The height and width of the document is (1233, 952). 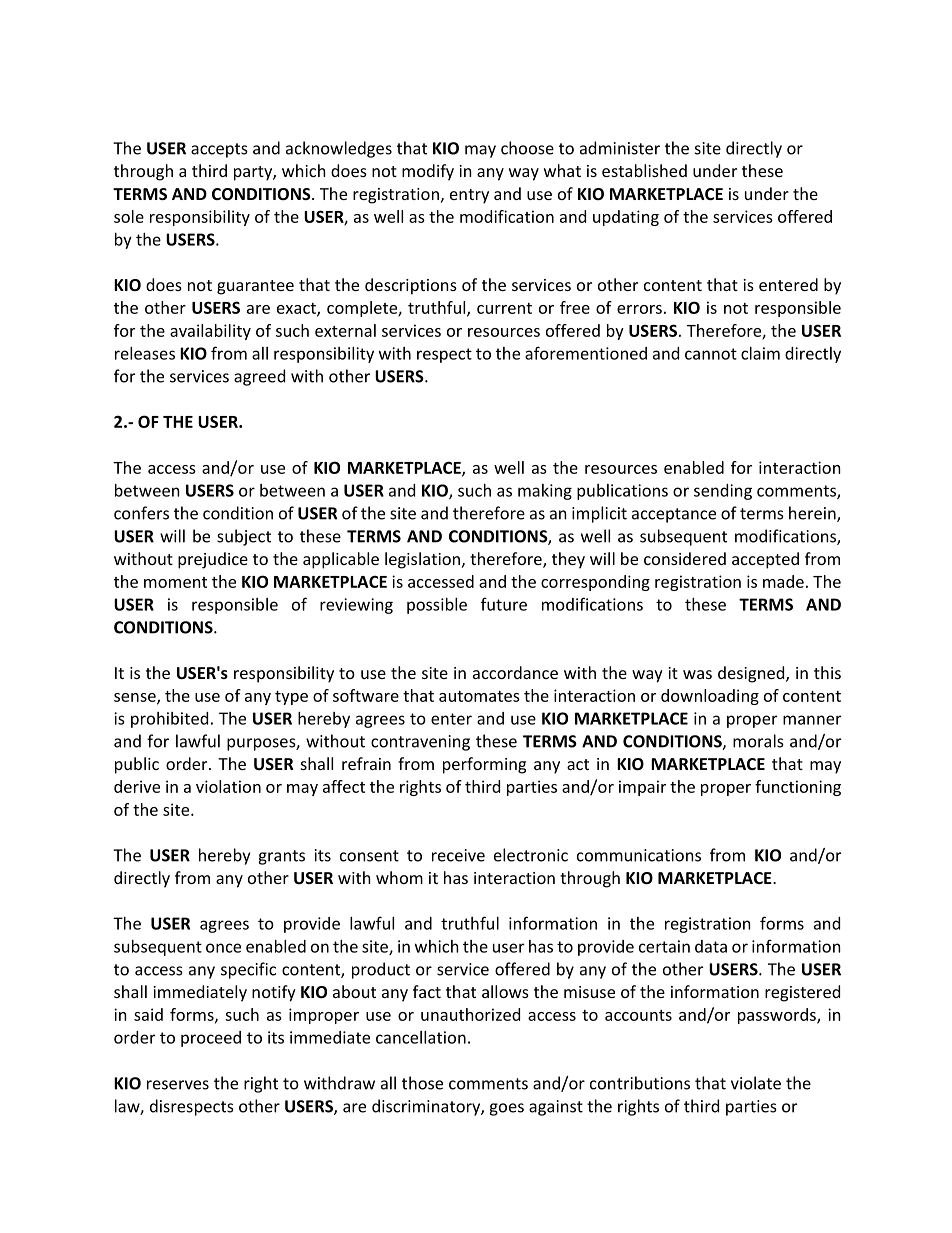 What do you see at coordinates (178, 1085) in the document?
I see `reserves` at bounding box center [178, 1085].
